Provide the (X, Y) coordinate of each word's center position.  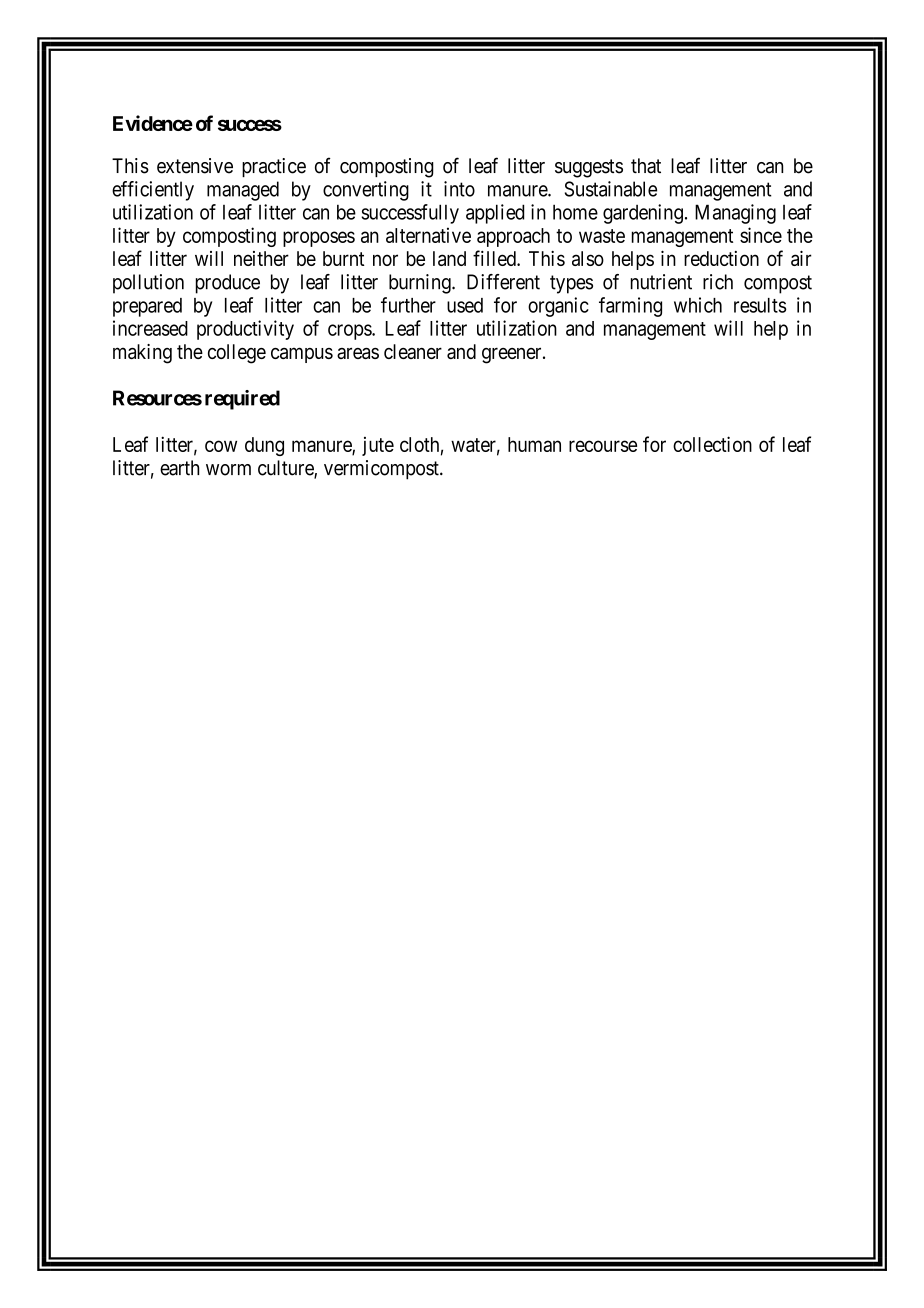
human (534, 444)
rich (718, 282)
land (449, 258)
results (760, 305)
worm (228, 470)
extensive (195, 166)
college (237, 354)
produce (228, 284)
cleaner (413, 351)
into (459, 189)
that (646, 166)
